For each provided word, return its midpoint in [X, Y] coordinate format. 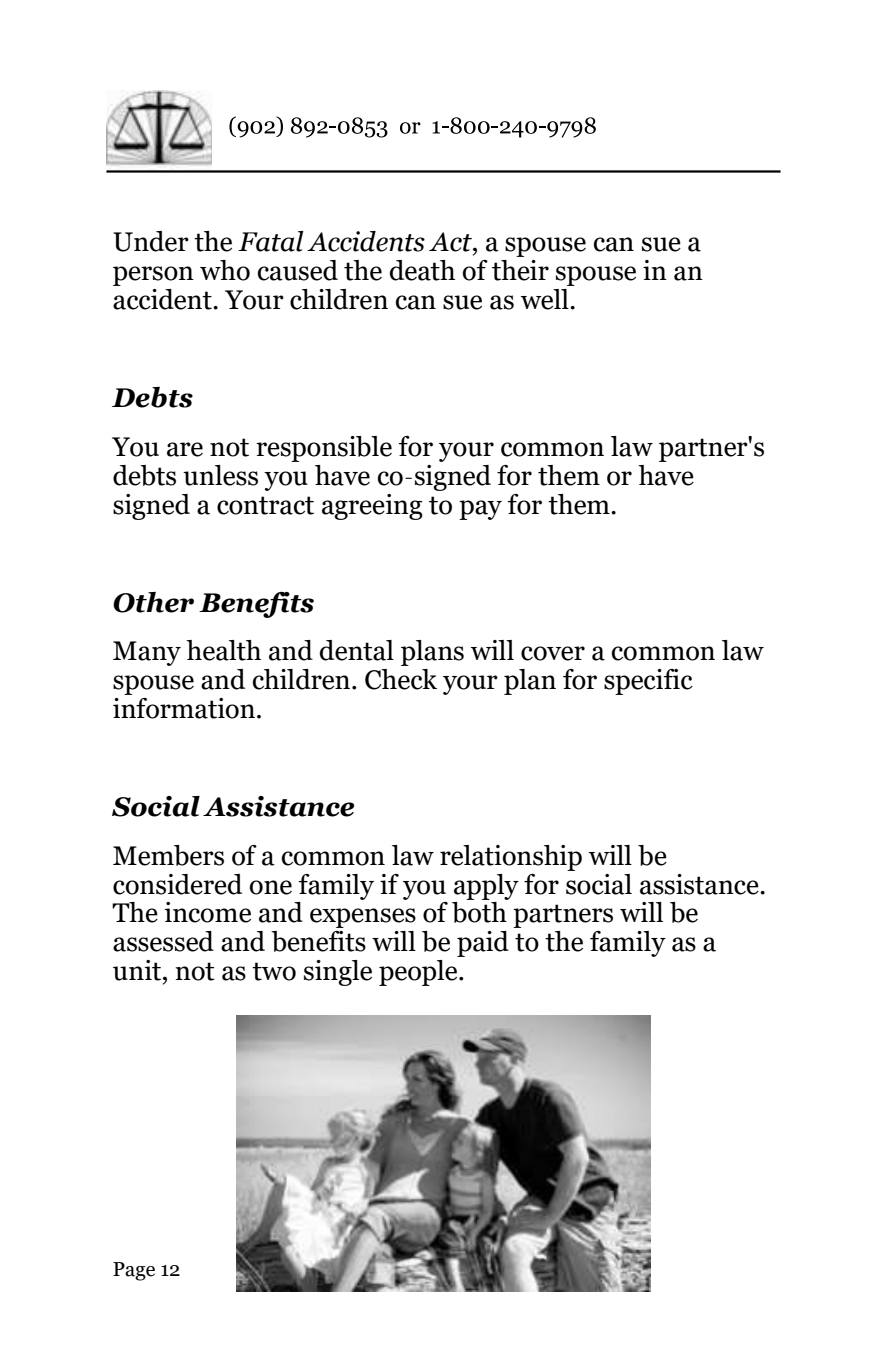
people [419, 973]
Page [134, 1271]
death [422, 270]
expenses [363, 918]
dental [357, 650]
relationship [511, 858]
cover [553, 653]
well [546, 299]
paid [483, 944]
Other [153, 602]
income [208, 912]
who [225, 270]
